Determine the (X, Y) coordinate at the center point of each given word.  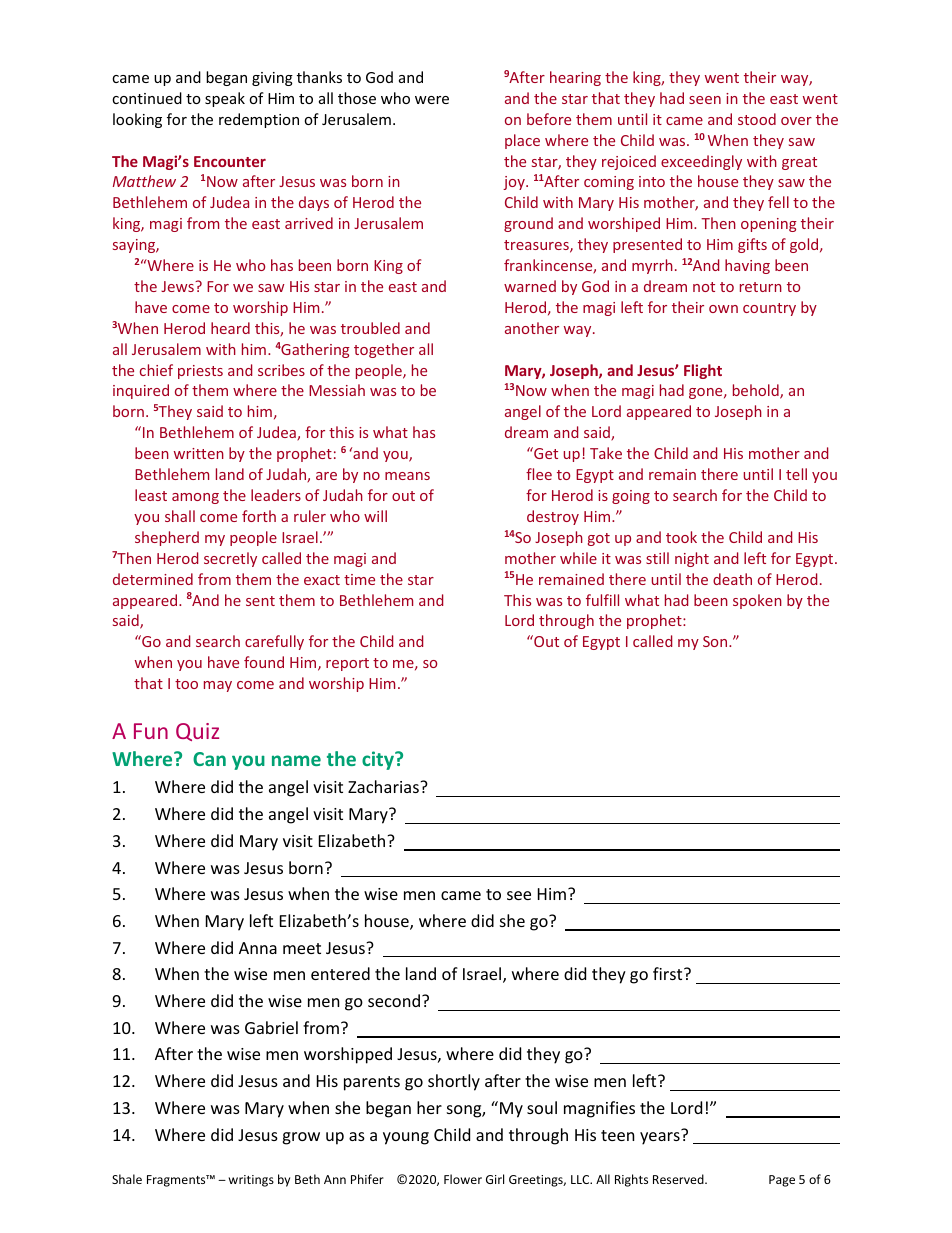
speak (225, 99)
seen (705, 100)
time (359, 579)
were (432, 100)
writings (251, 1181)
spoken (757, 601)
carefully (274, 642)
